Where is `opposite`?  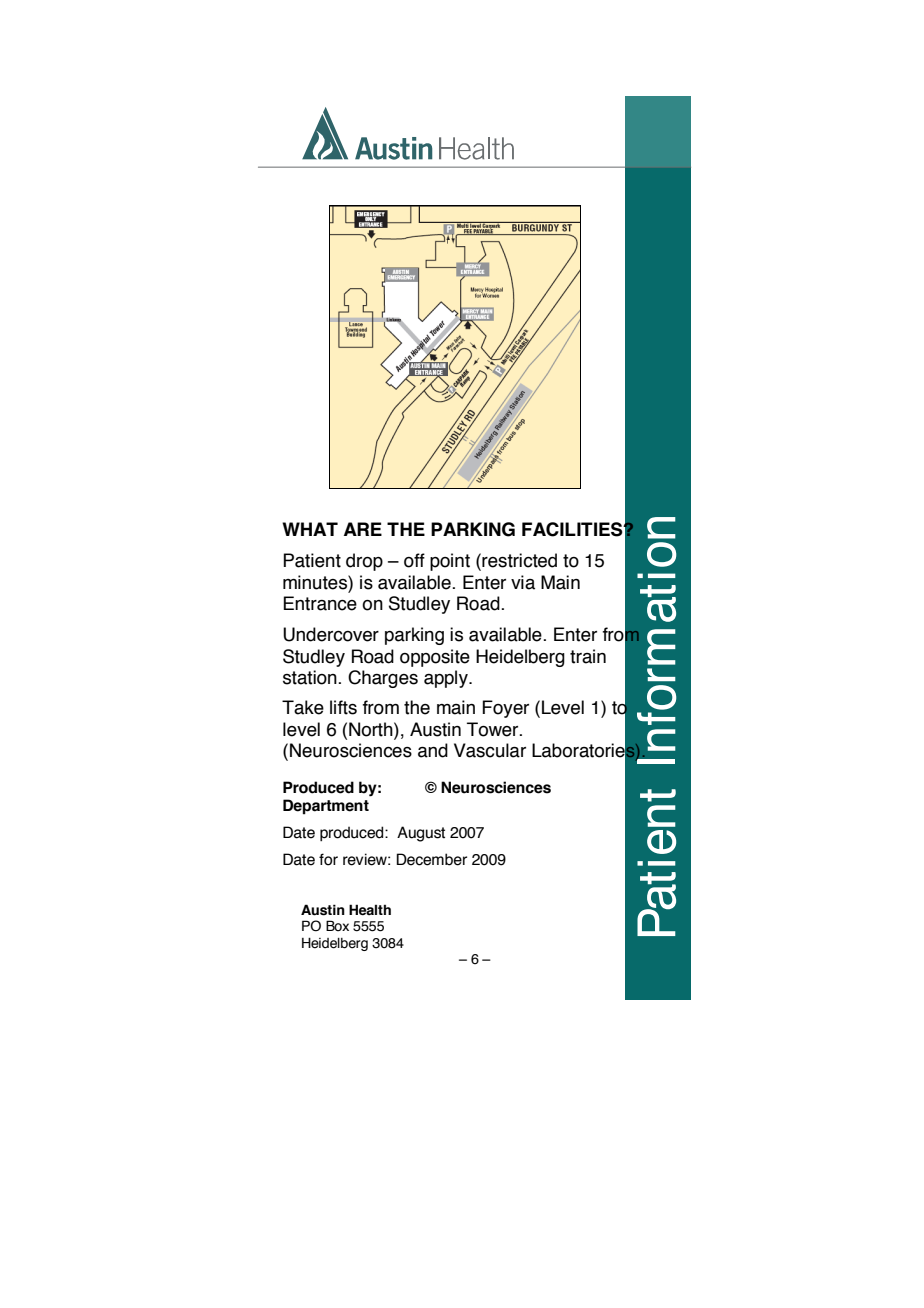 opposite is located at coordinates (435, 658).
